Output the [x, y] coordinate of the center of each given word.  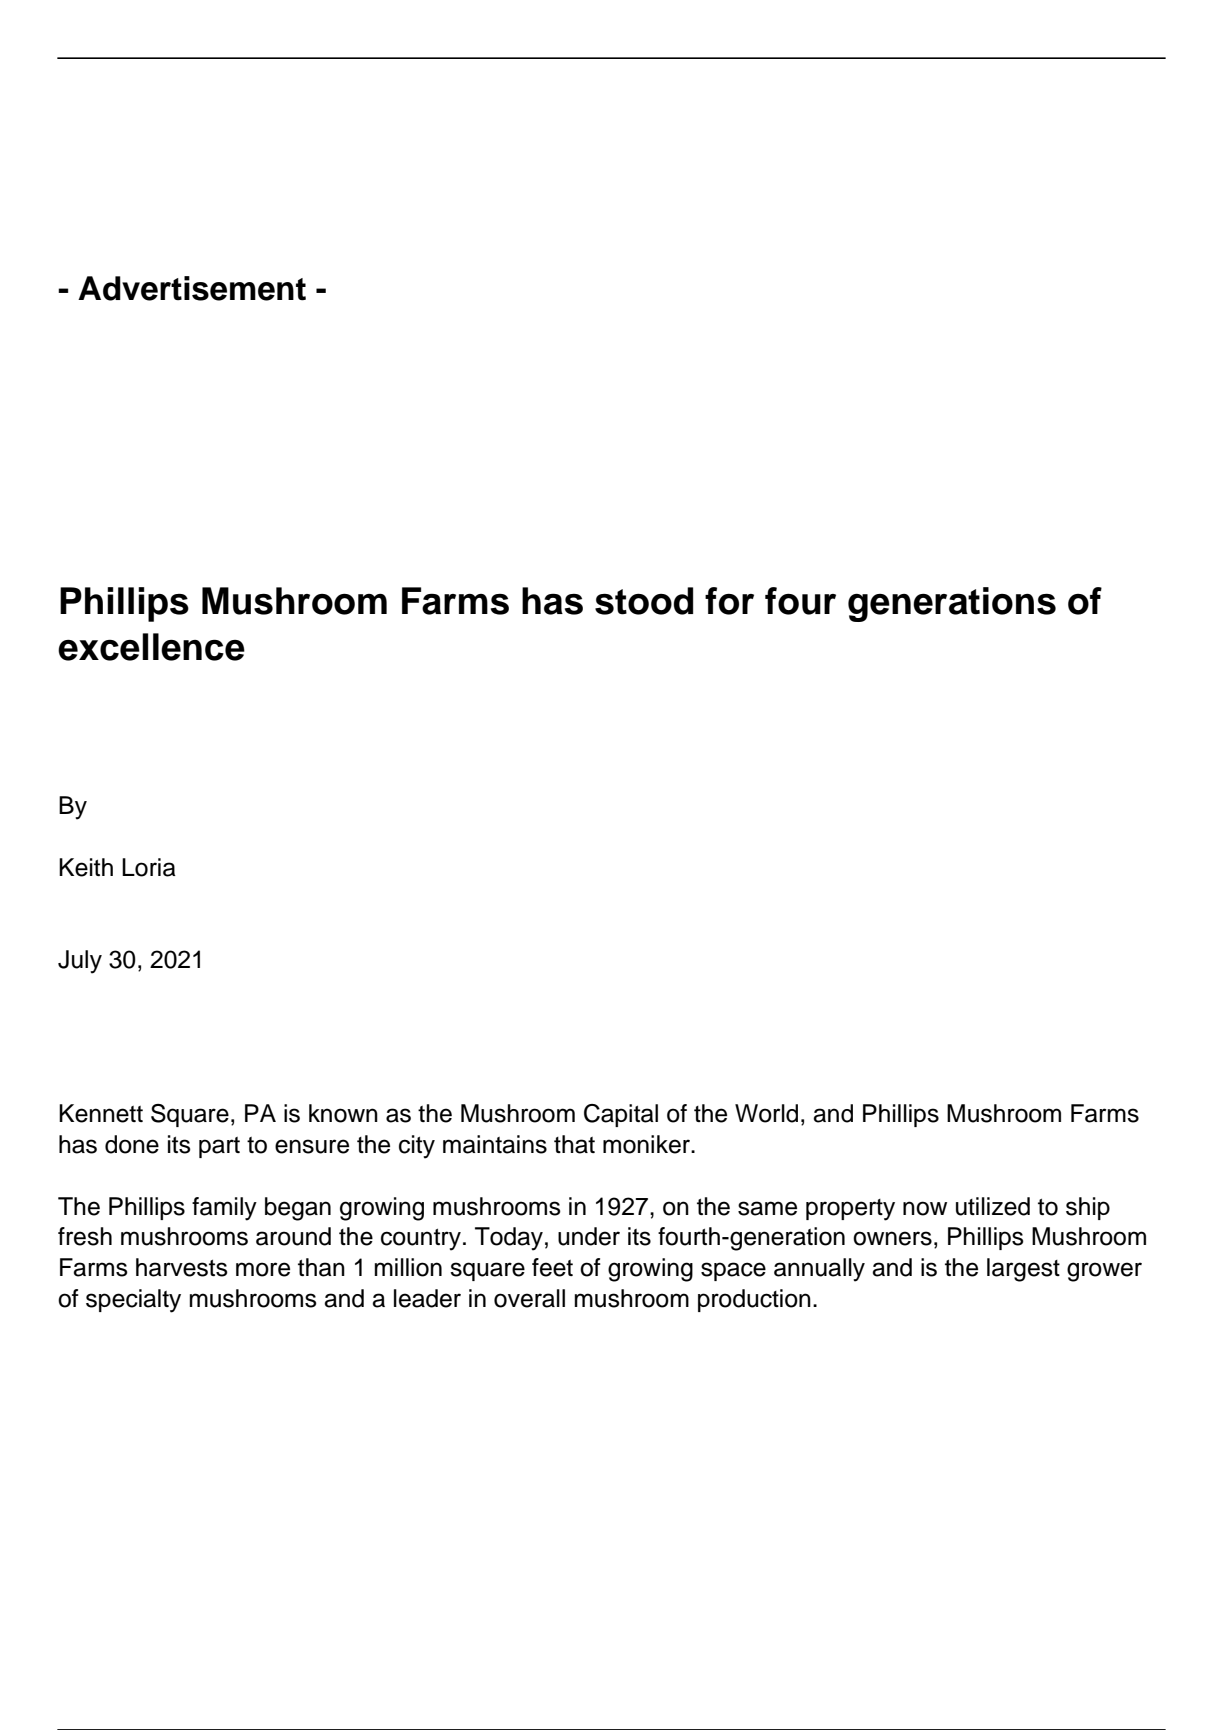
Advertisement [192, 288]
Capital [621, 1115]
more [263, 1269]
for [729, 601]
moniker [647, 1144]
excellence [151, 647]
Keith [86, 867]
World [766, 1113]
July [80, 962]
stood [644, 601]
